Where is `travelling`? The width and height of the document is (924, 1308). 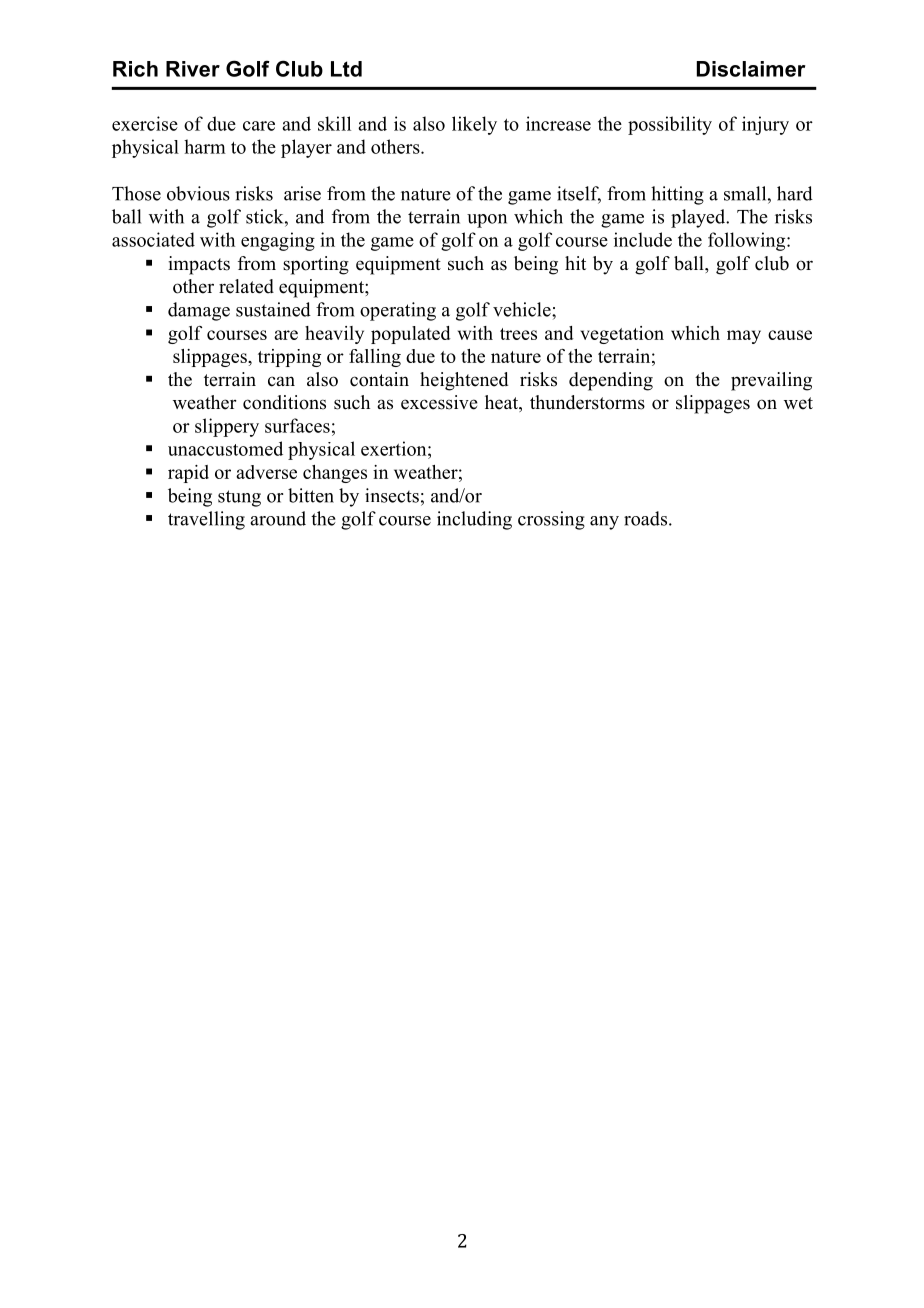 travelling is located at coordinates (206, 520).
